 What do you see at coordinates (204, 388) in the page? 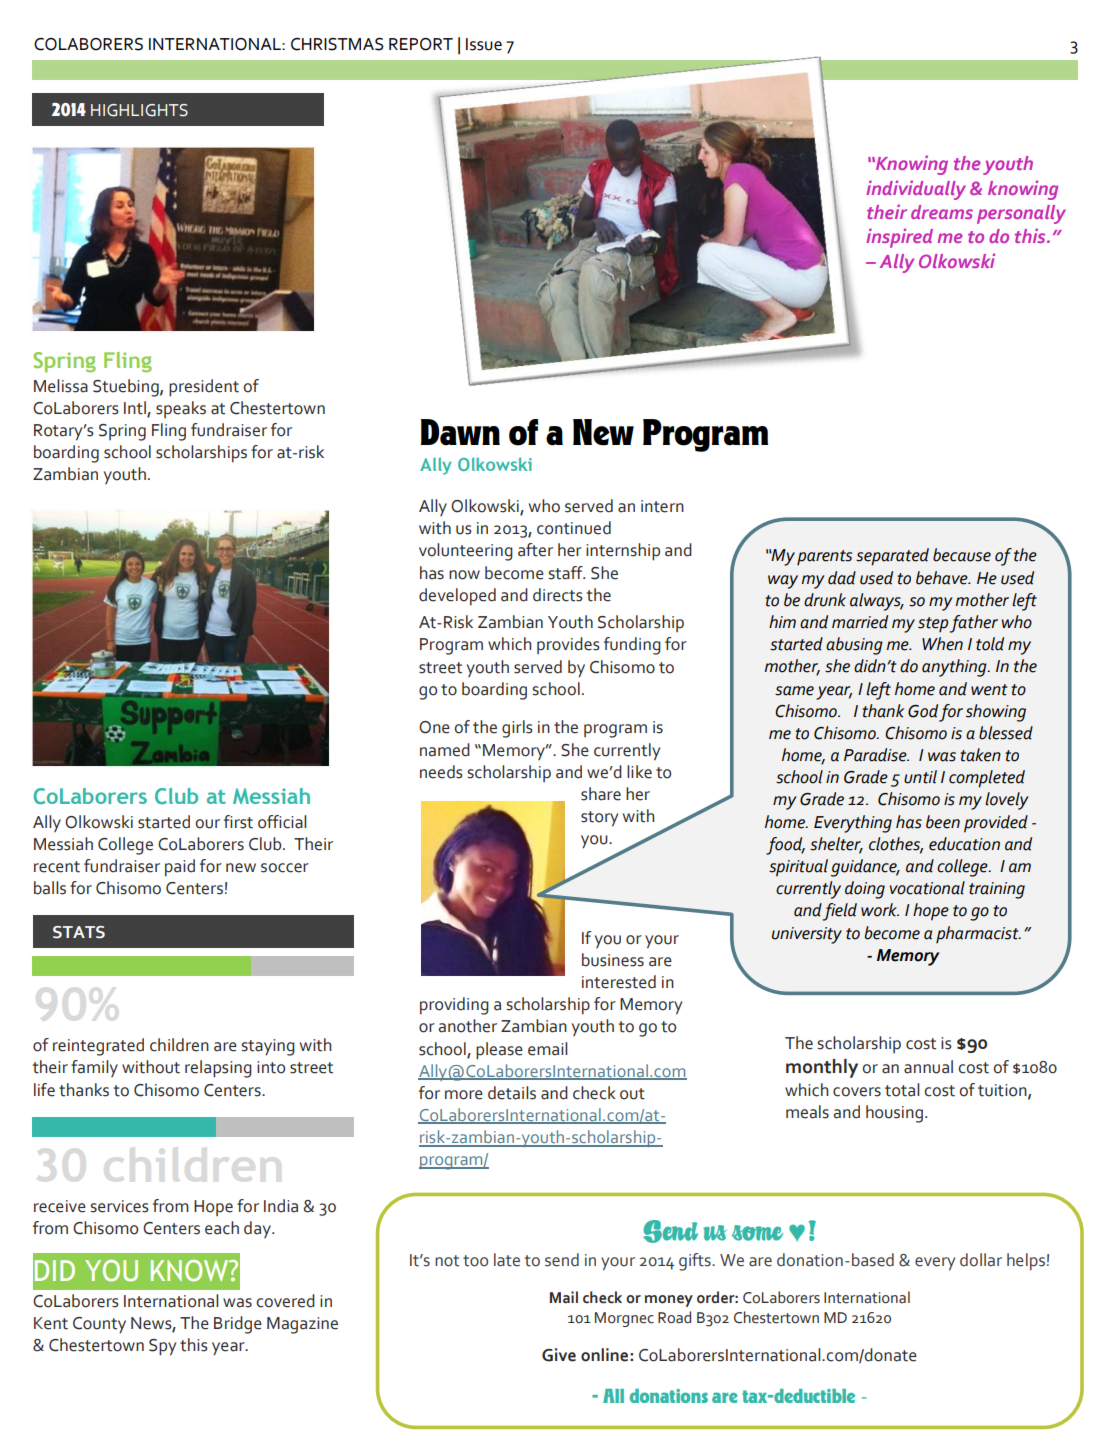
I see `president` at bounding box center [204, 388].
